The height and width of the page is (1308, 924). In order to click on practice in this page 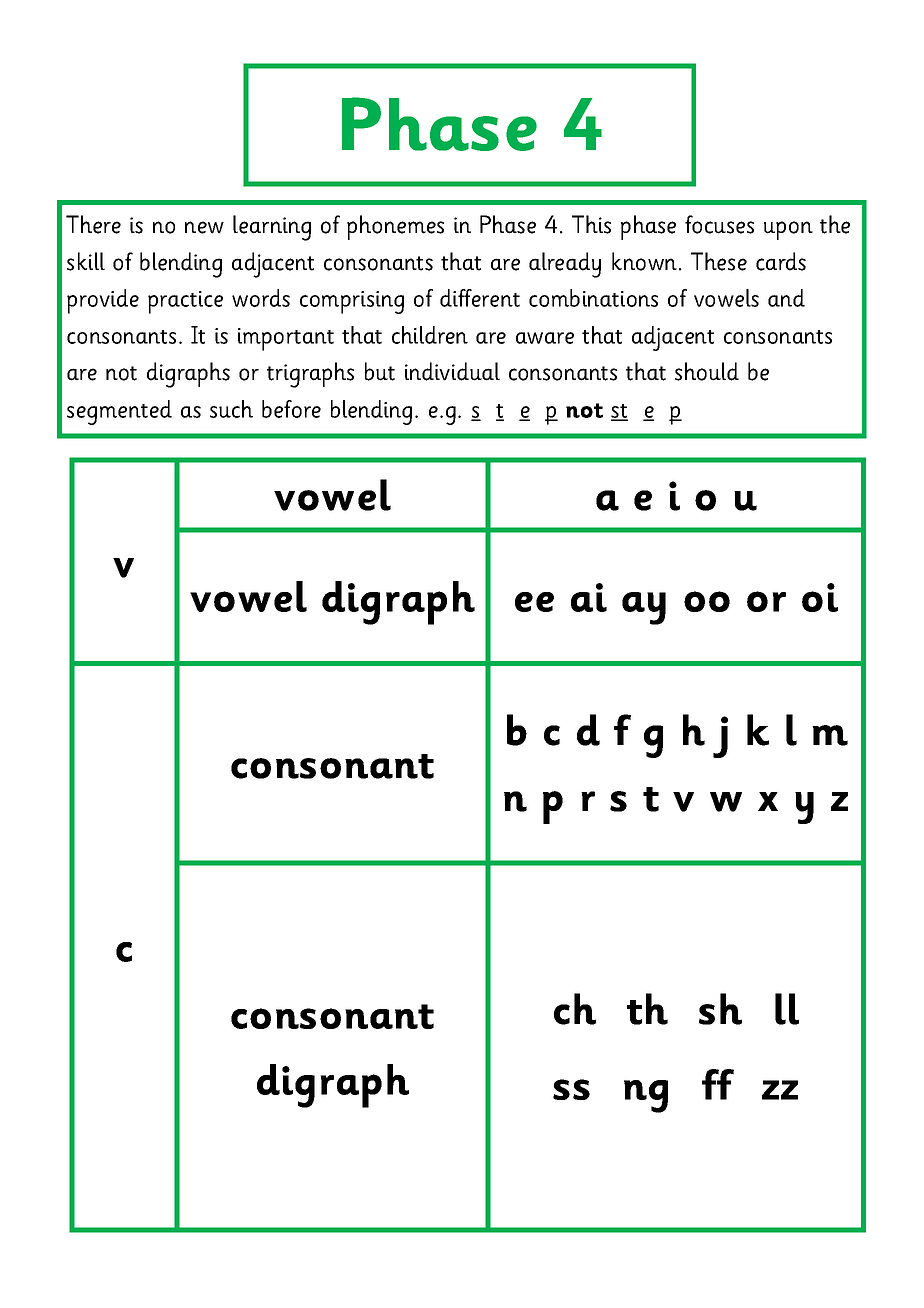, I will do `click(185, 302)`.
